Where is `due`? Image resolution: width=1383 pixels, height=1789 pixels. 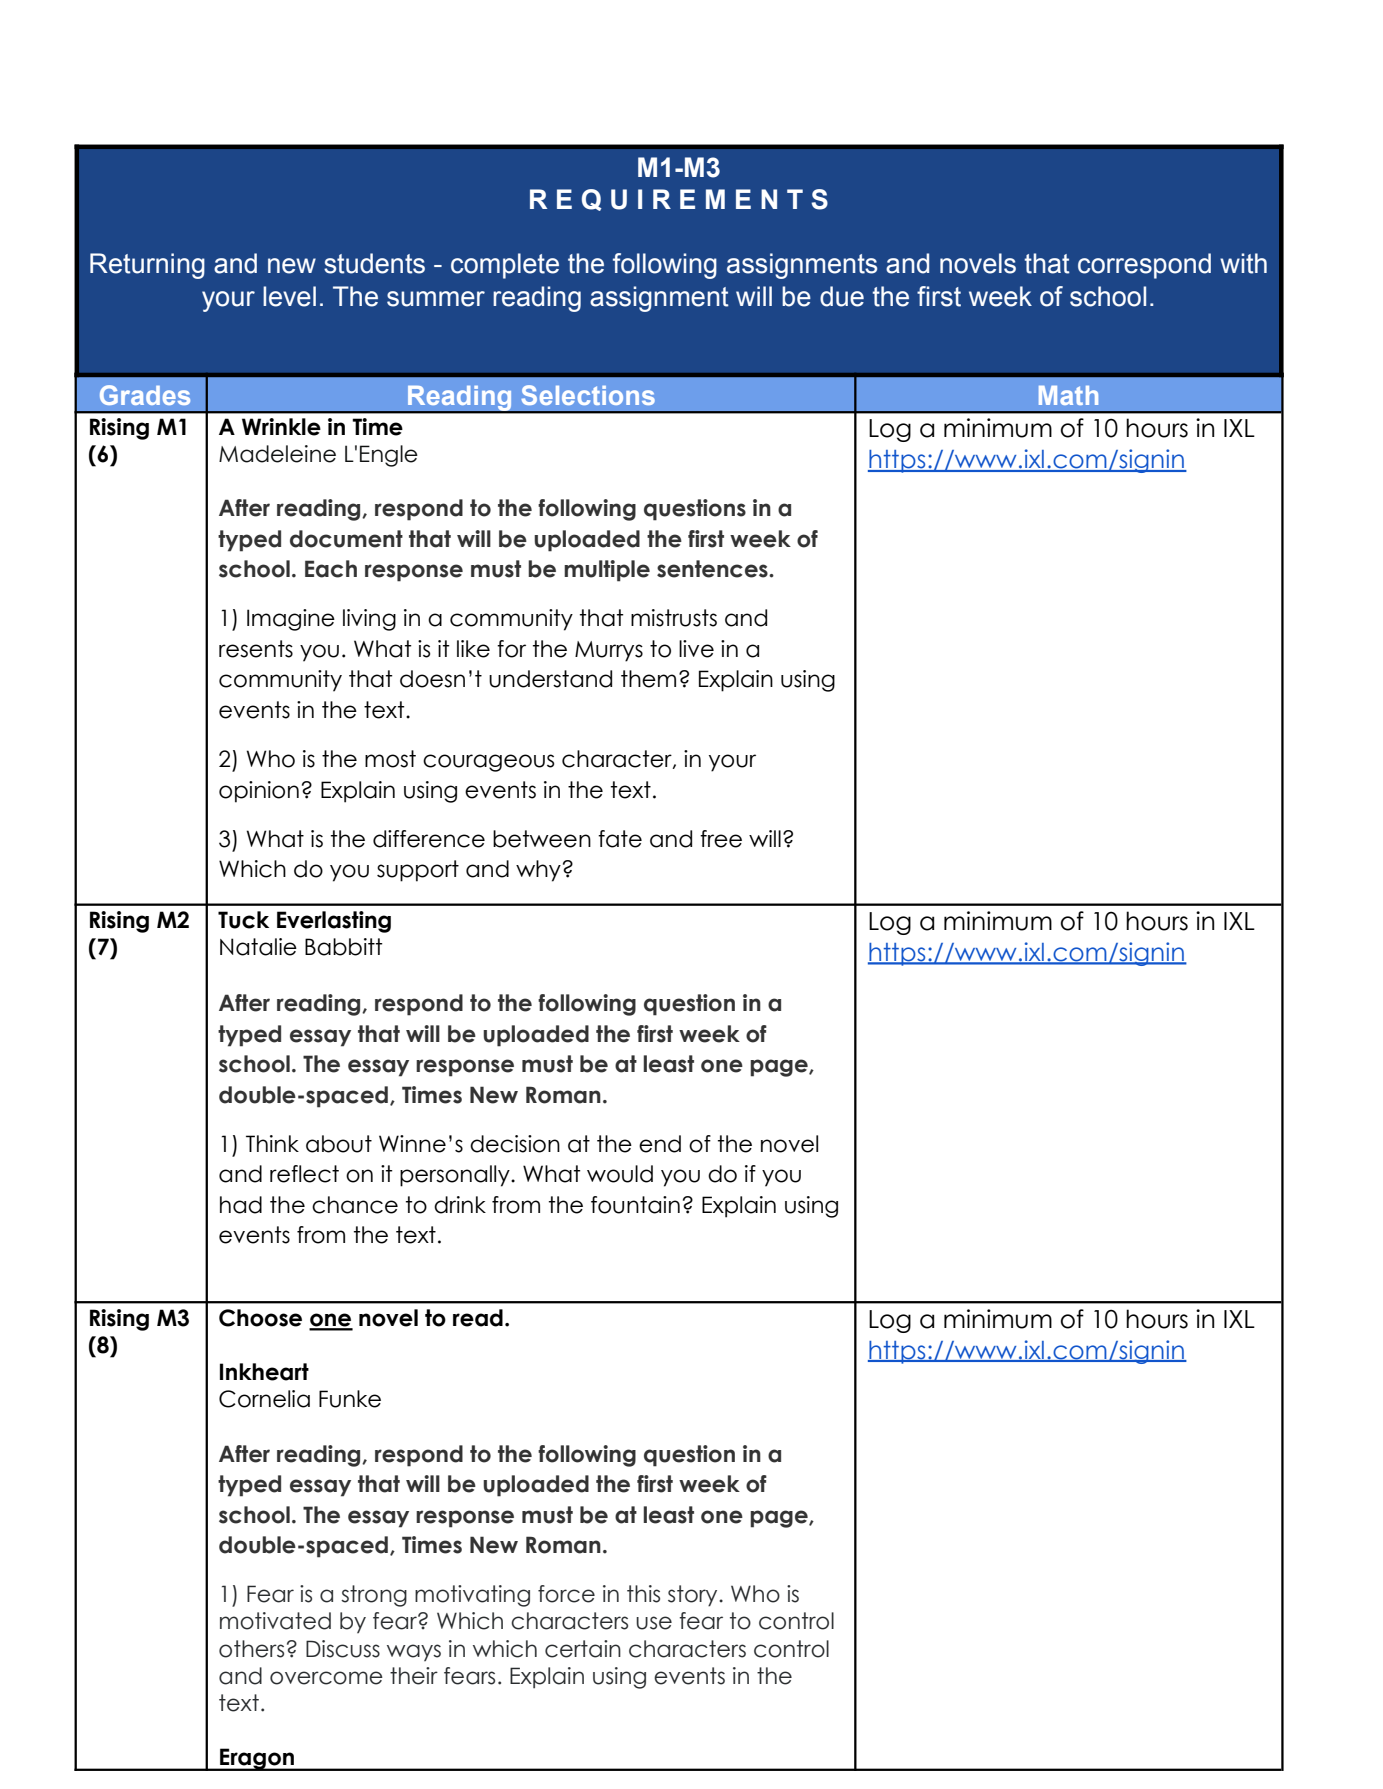 due is located at coordinates (842, 296).
